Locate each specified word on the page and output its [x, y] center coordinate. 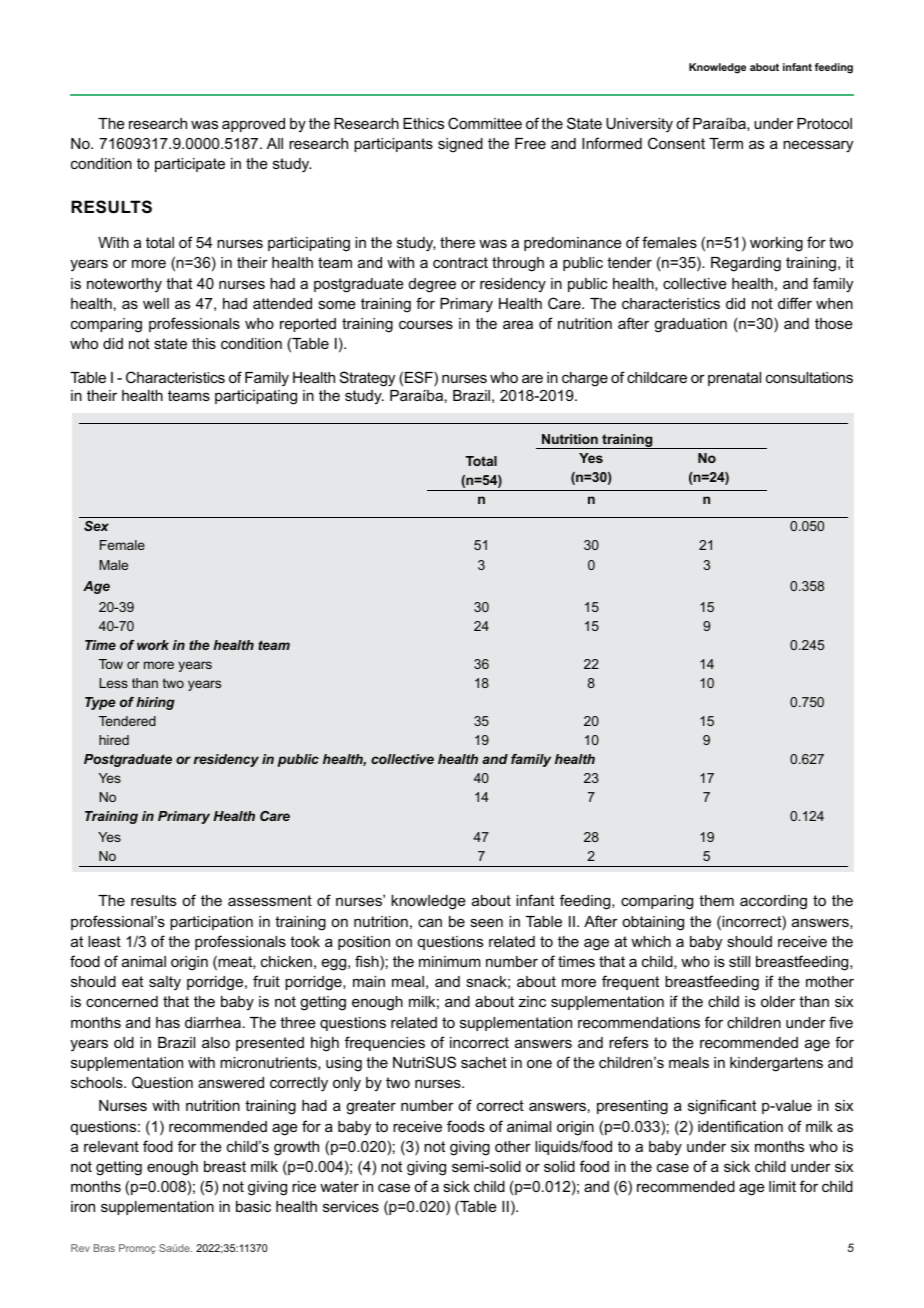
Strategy [367, 379]
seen [486, 922]
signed [460, 145]
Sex [96, 526]
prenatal [734, 379]
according [773, 902]
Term [726, 143]
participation [211, 923]
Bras [104, 1248]
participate [190, 165]
